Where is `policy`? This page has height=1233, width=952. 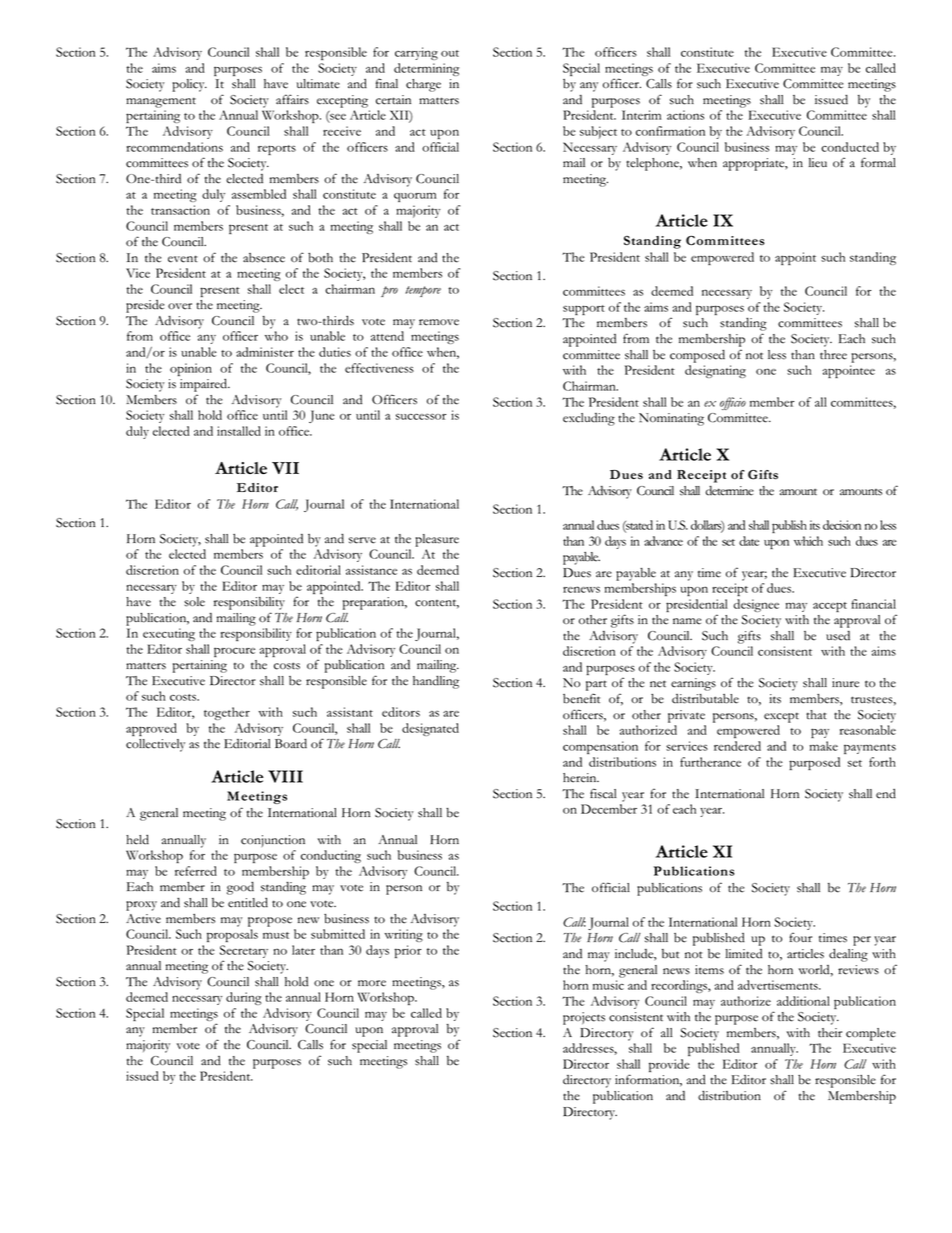 policy is located at coordinates (189, 85).
